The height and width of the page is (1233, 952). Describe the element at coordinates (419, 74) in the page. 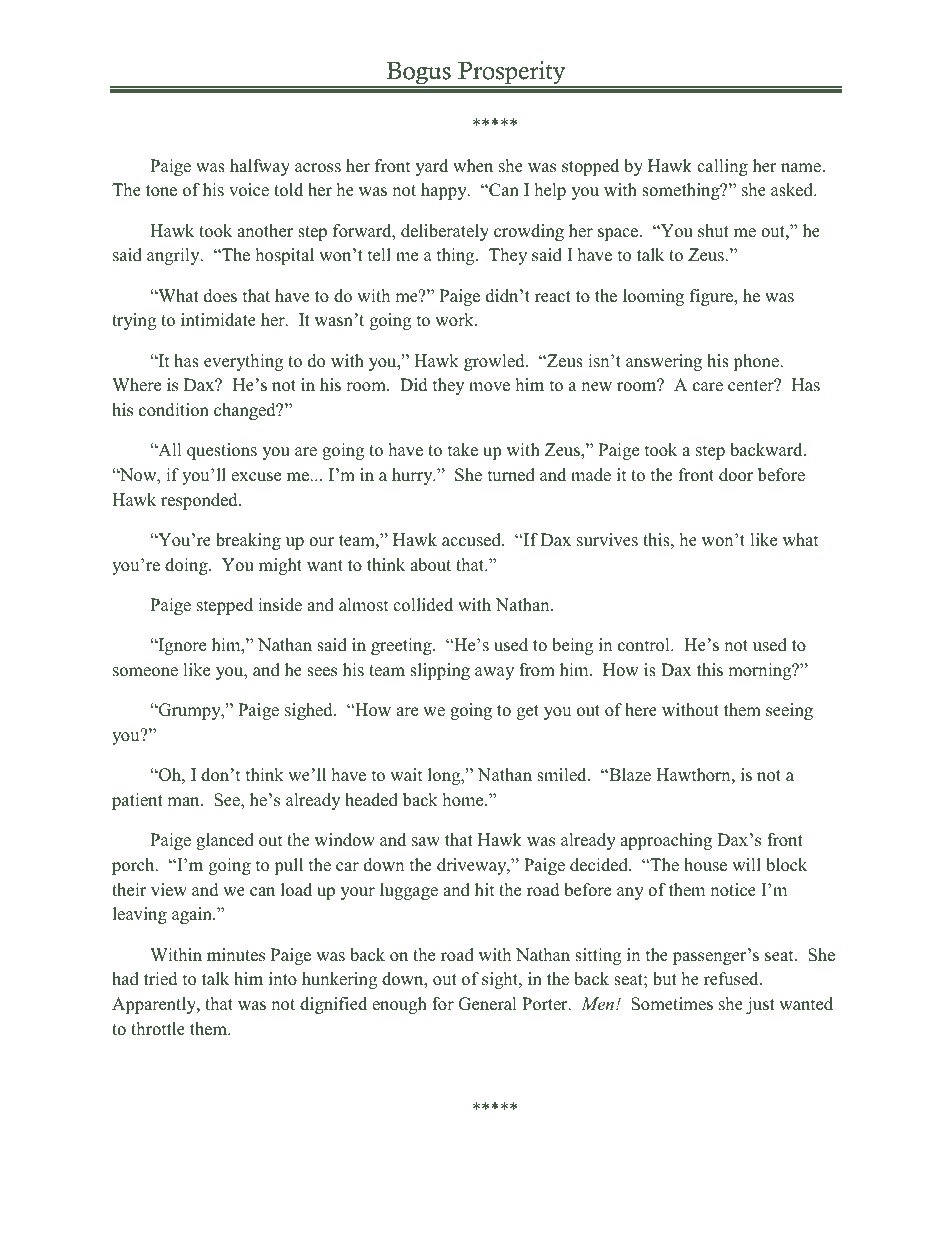

I see `Bogus` at that location.
